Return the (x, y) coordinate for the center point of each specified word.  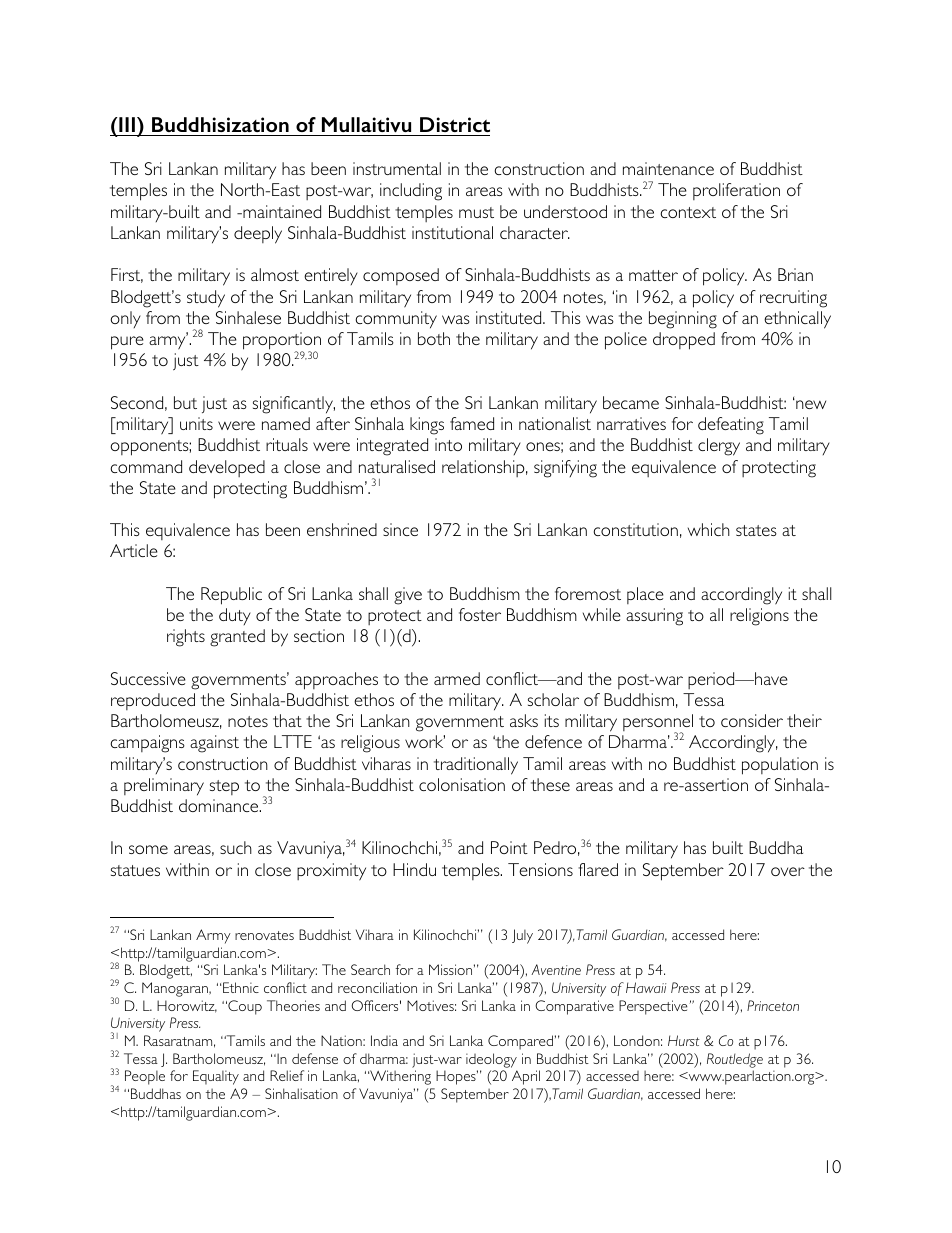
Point (509, 847)
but (185, 402)
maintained (281, 211)
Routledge (735, 1060)
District (455, 124)
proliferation (736, 191)
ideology (491, 1060)
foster (480, 614)
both (434, 338)
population (780, 766)
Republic (231, 596)
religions (759, 617)
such (236, 847)
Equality (216, 1077)
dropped (684, 341)
